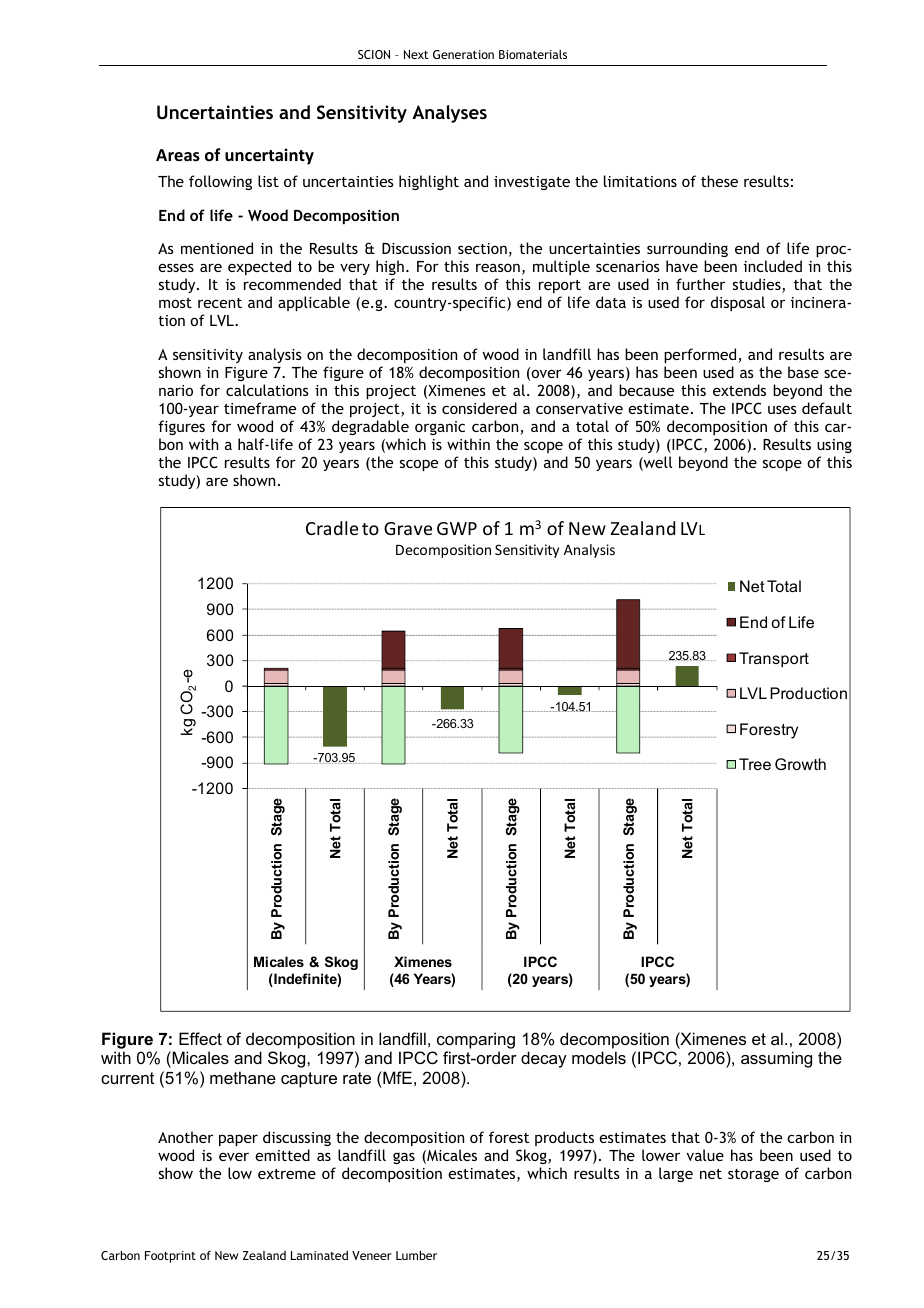 Image resolution: width=924 pixels, height=1308 pixels. I want to click on comparing, so click(476, 1040).
